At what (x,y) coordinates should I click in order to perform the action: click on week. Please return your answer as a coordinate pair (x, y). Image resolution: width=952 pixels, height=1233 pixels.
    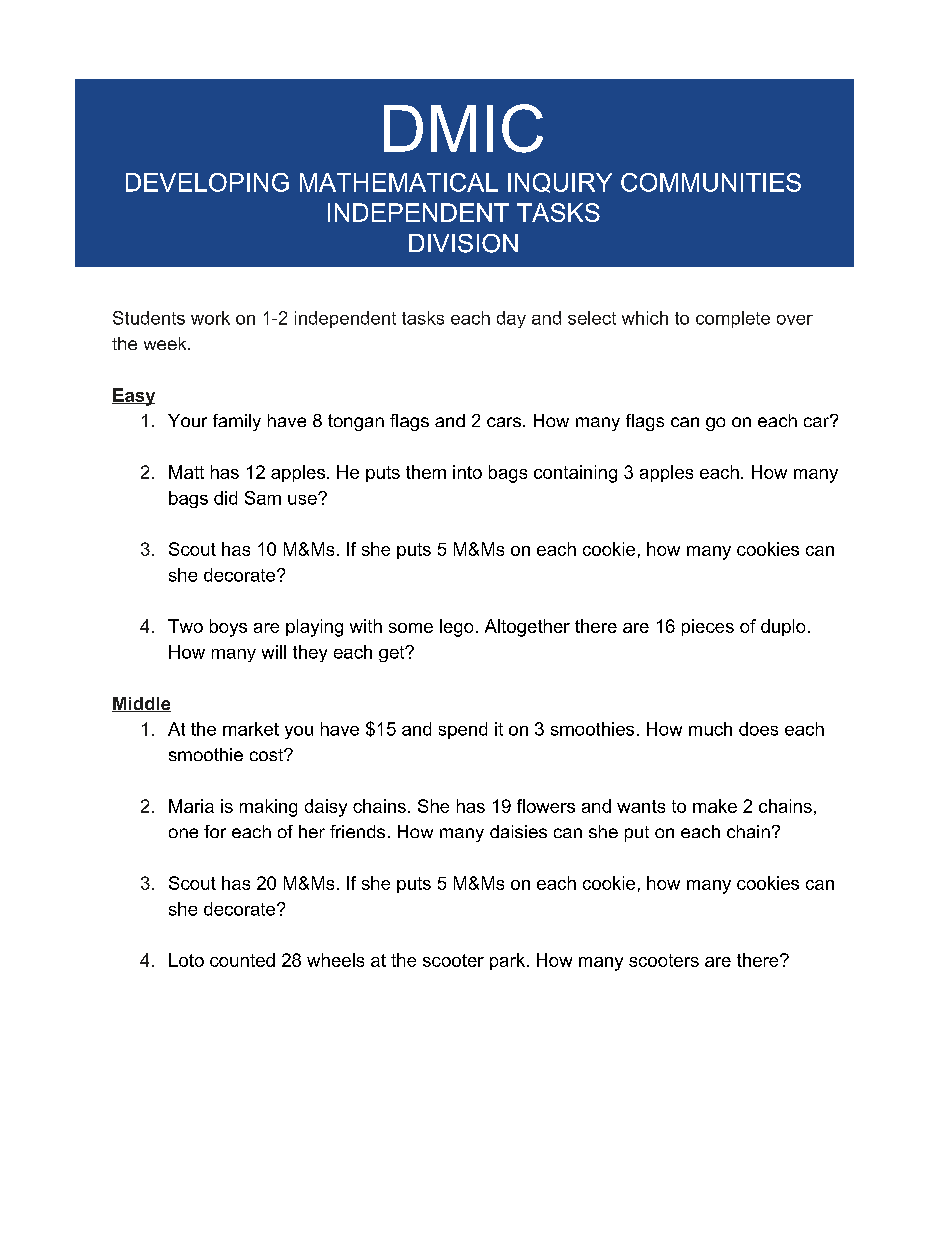
    Looking at the image, I should click on (166, 343).
